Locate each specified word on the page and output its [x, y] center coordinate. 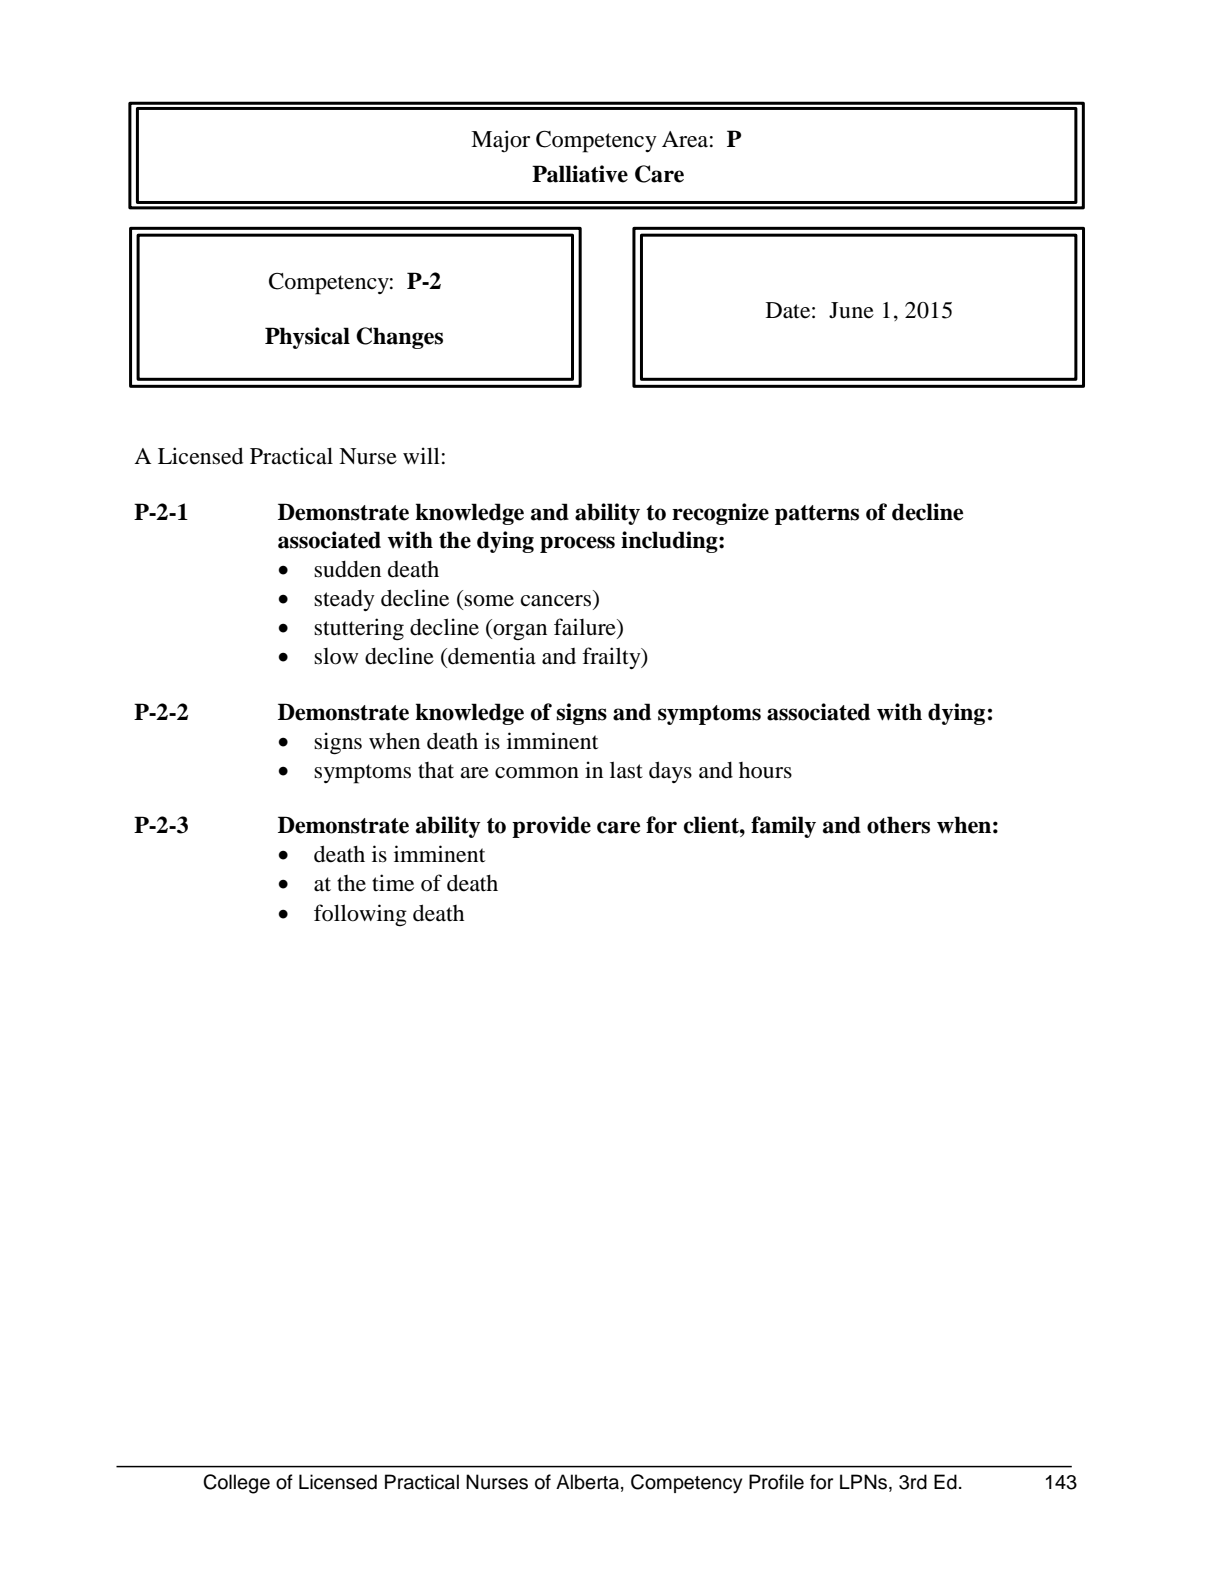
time [393, 883]
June [851, 310]
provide [551, 827]
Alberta [587, 1482]
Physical [307, 338]
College [236, 1484]
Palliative [580, 174]
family [783, 827]
